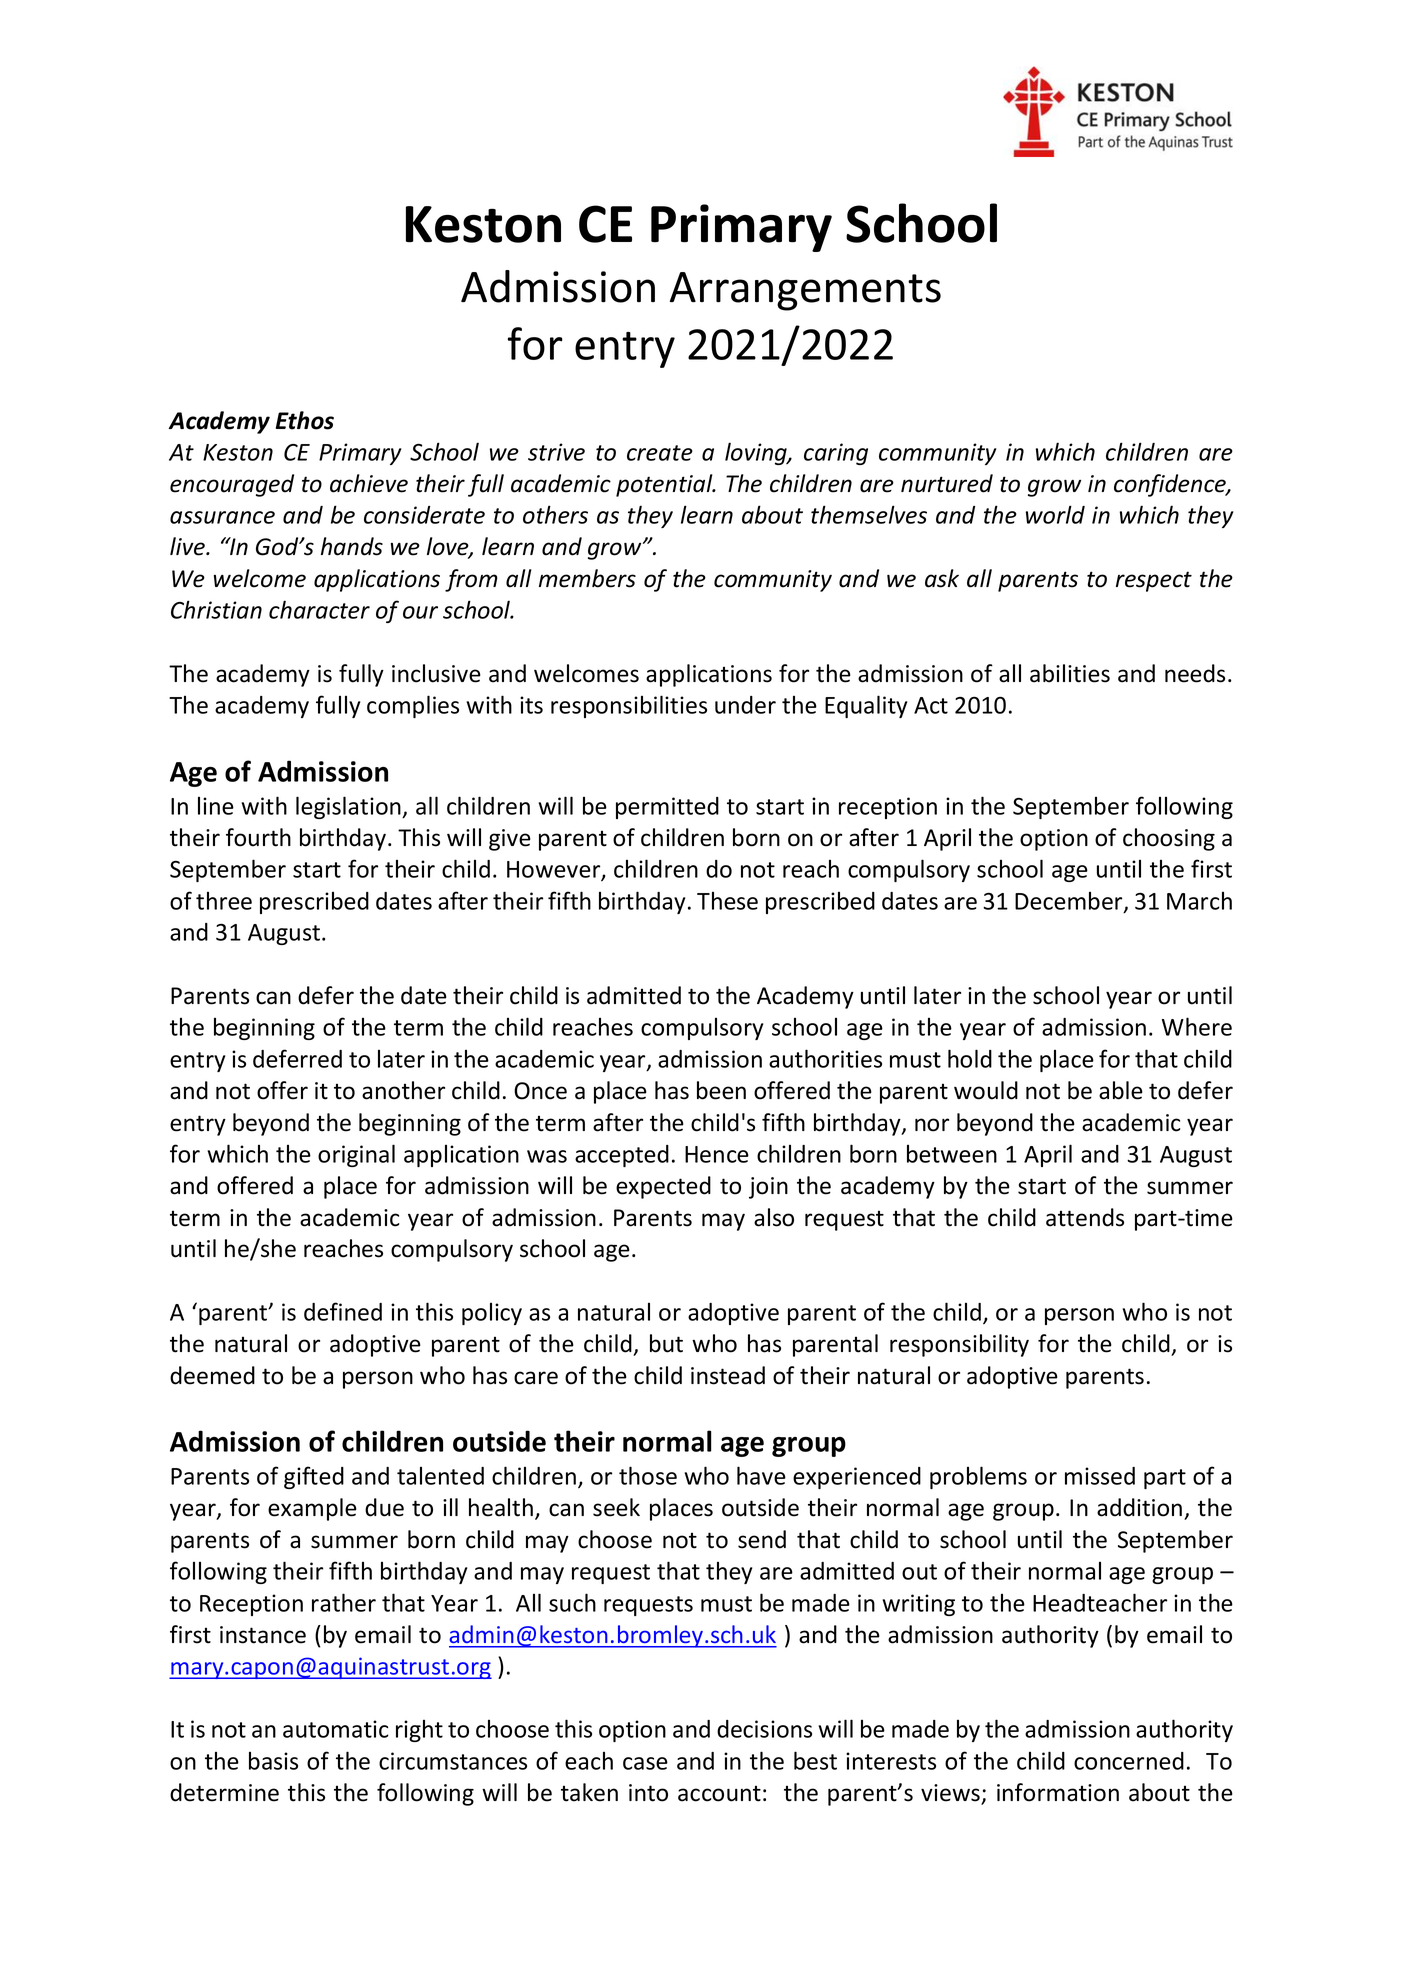  Describe the element at coordinates (336, 1729) in the screenshot. I see `automatic` at that location.
